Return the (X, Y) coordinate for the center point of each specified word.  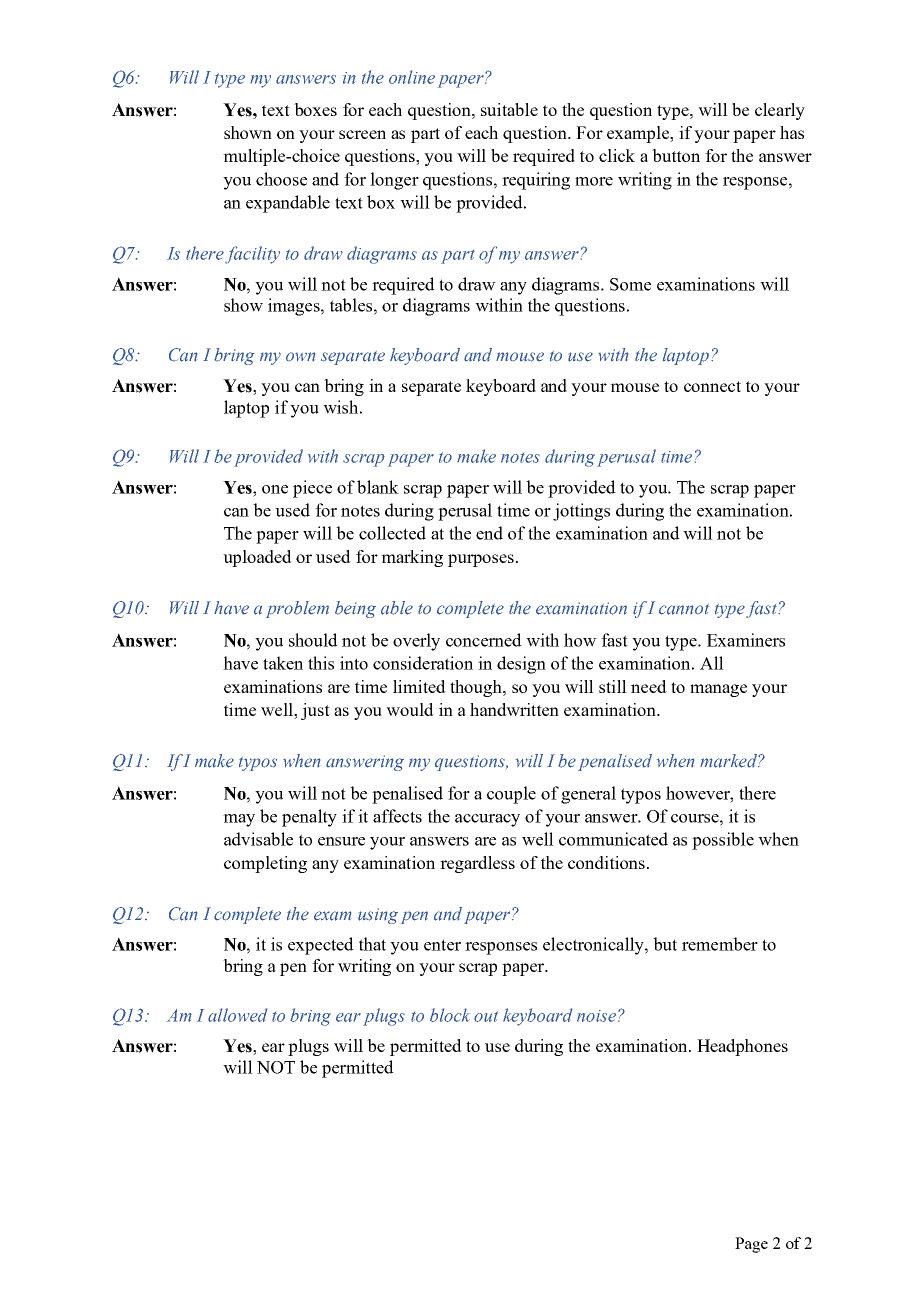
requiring (536, 181)
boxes (315, 109)
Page (751, 1245)
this (321, 663)
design (521, 665)
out (486, 1016)
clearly (780, 111)
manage (718, 690)
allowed (237, 1015)
